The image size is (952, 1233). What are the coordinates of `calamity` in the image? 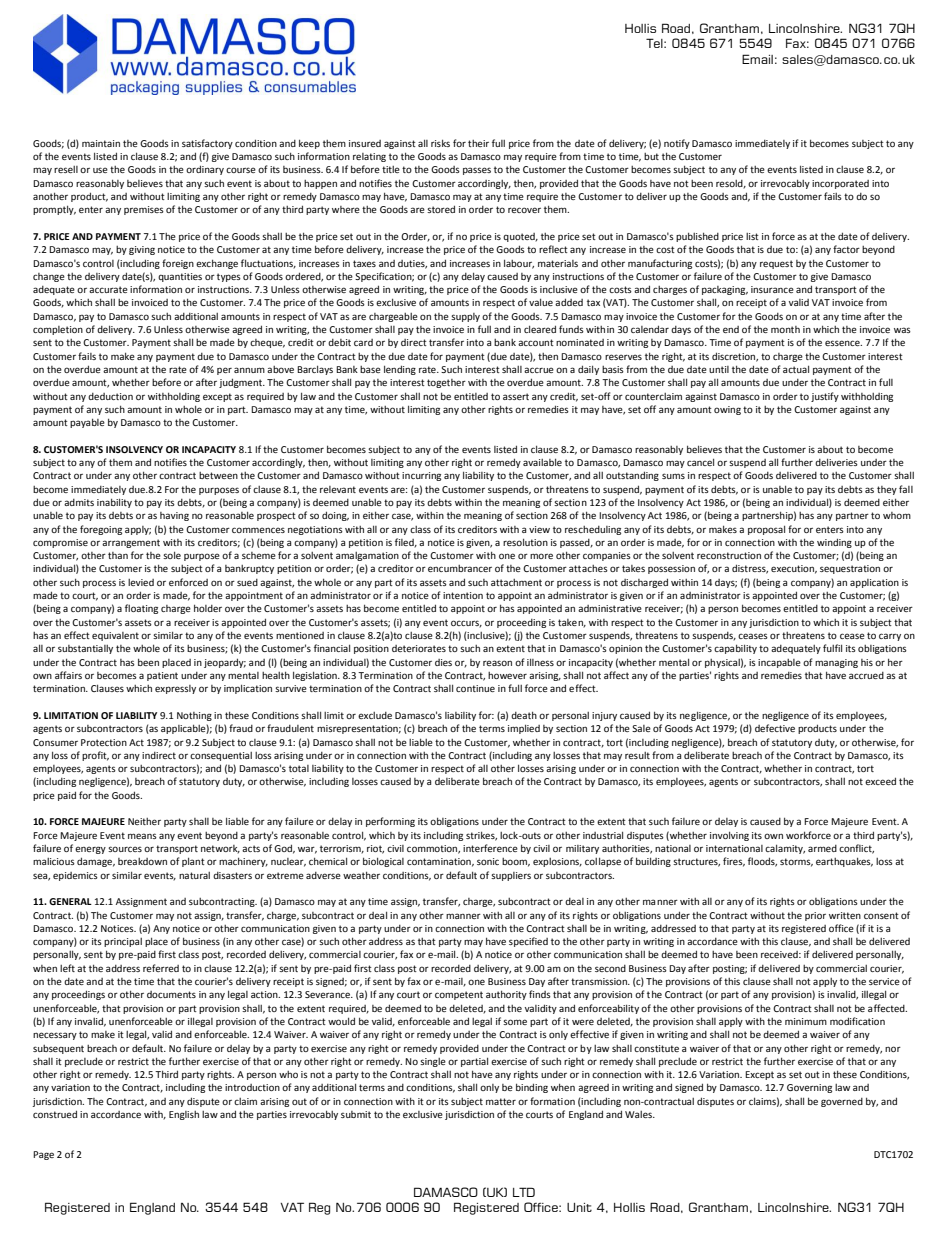 It's located at (785, 849).
